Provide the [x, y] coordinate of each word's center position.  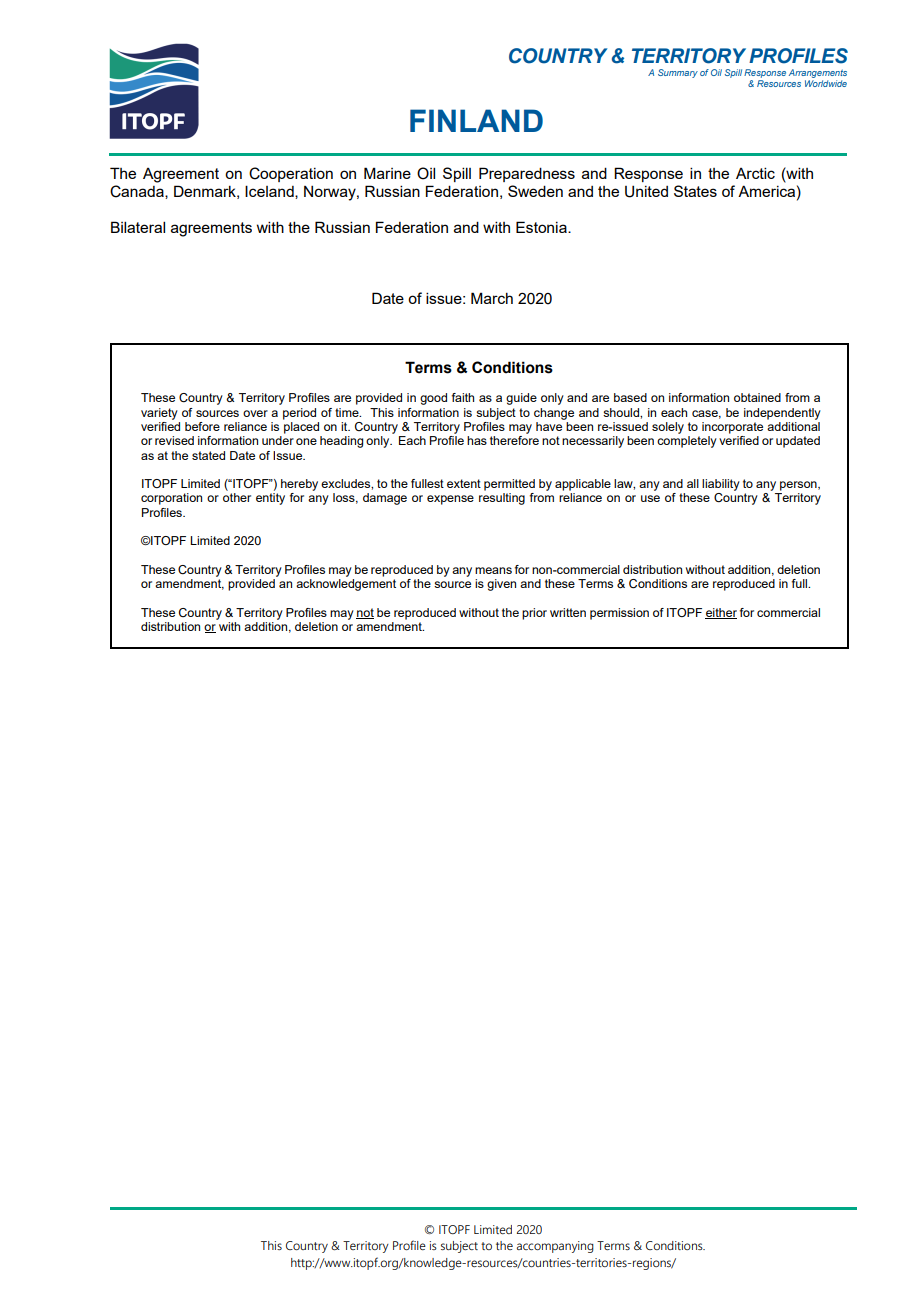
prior [534, 614]
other [237, 497]
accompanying [555, 1247]
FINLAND [476, 120]
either [721, 613]
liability [721, 485]
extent [464, 483]
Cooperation [291, 174]
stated [208, 455]
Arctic [755, 173]
